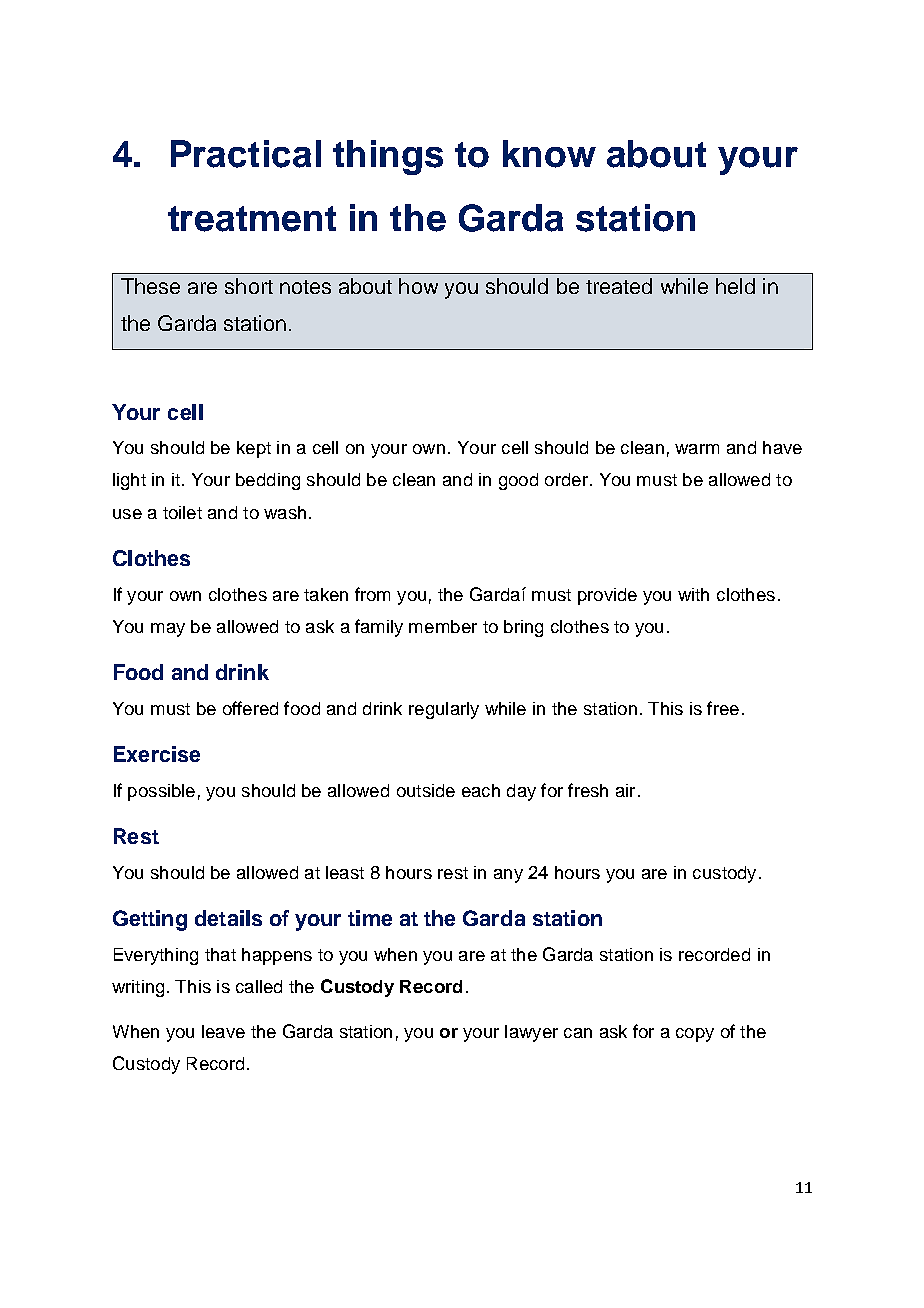 This screenshot has width=924, height=1308. What do you see at coordinates (168, 630) in the screenshot?
I see `may` at bounding box center [168, 630].
